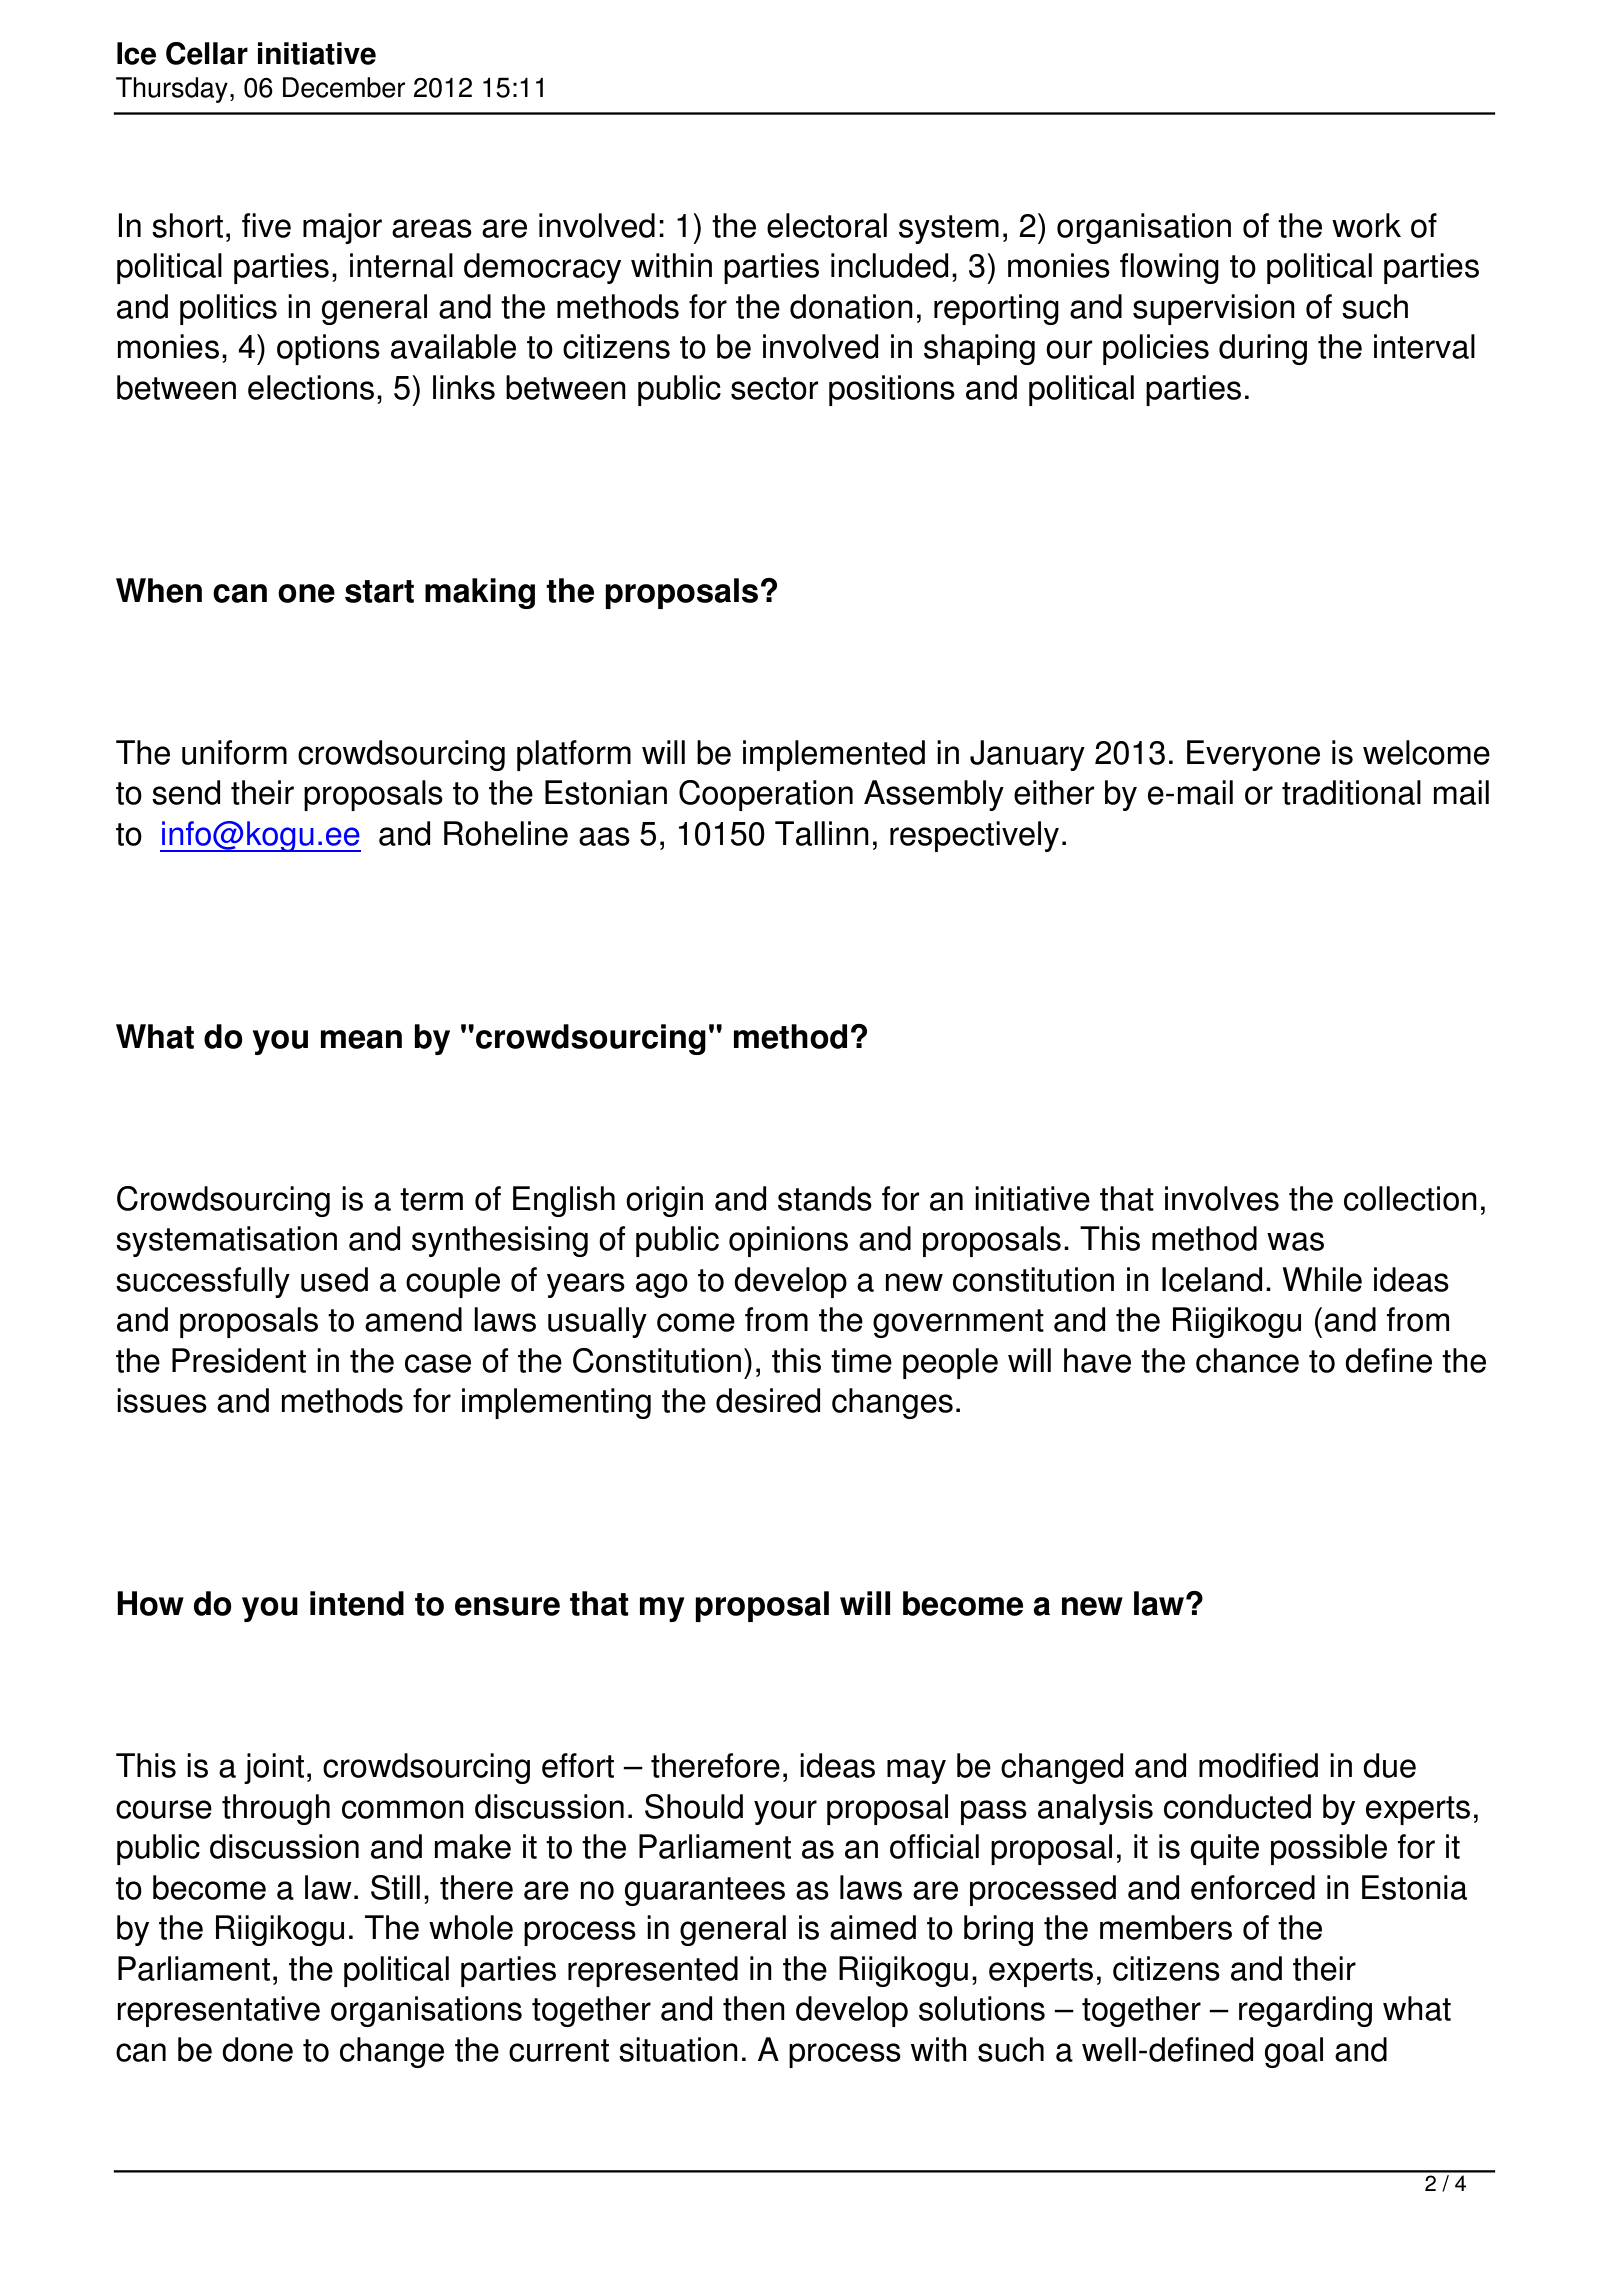 This screenshot has height=2275, width=1609. What do you see at coordinates (361, 1039) in the screenshot?
I see `mean` at bounding box center [361, 1039].
